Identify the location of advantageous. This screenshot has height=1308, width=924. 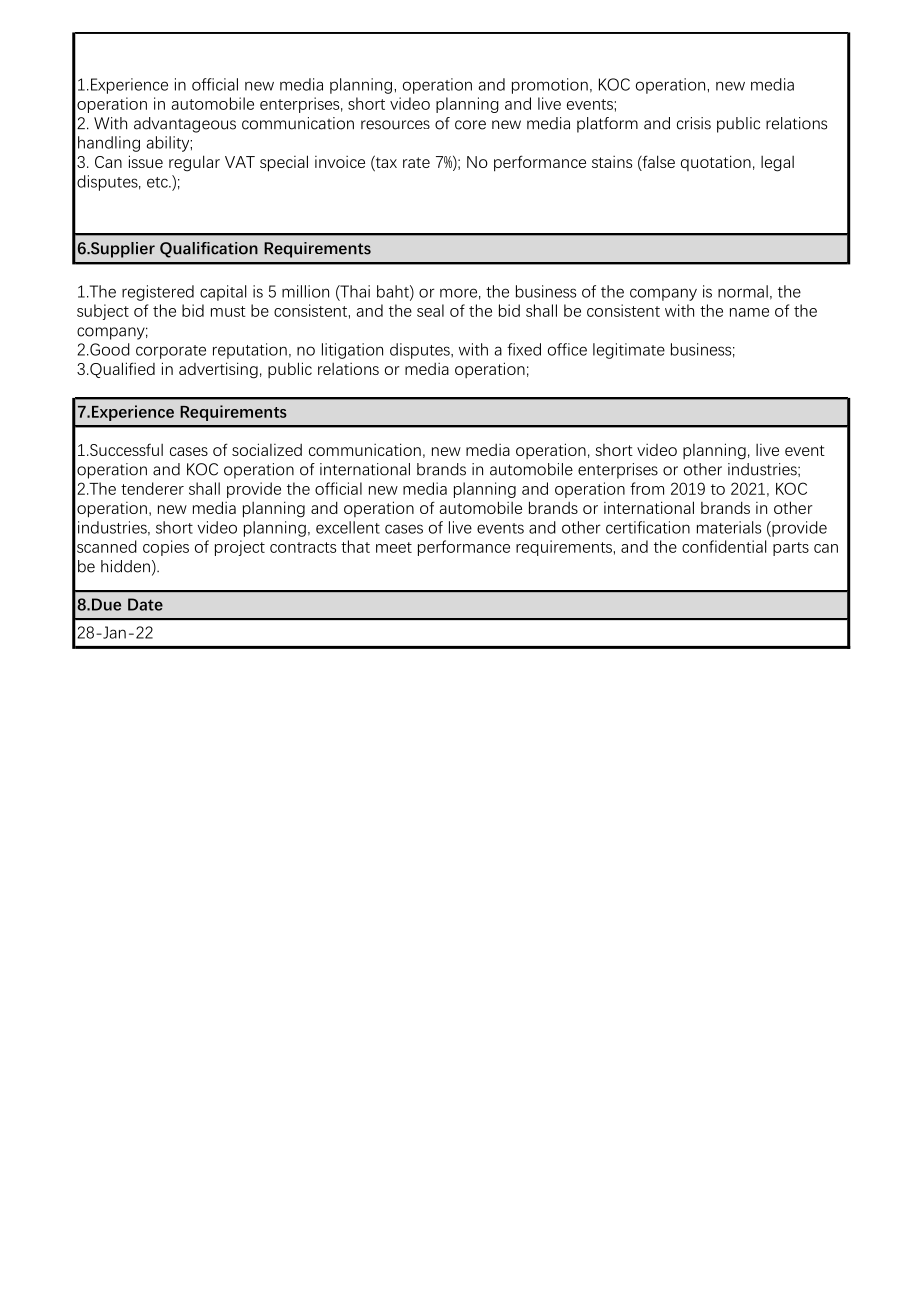
(185, 125).
